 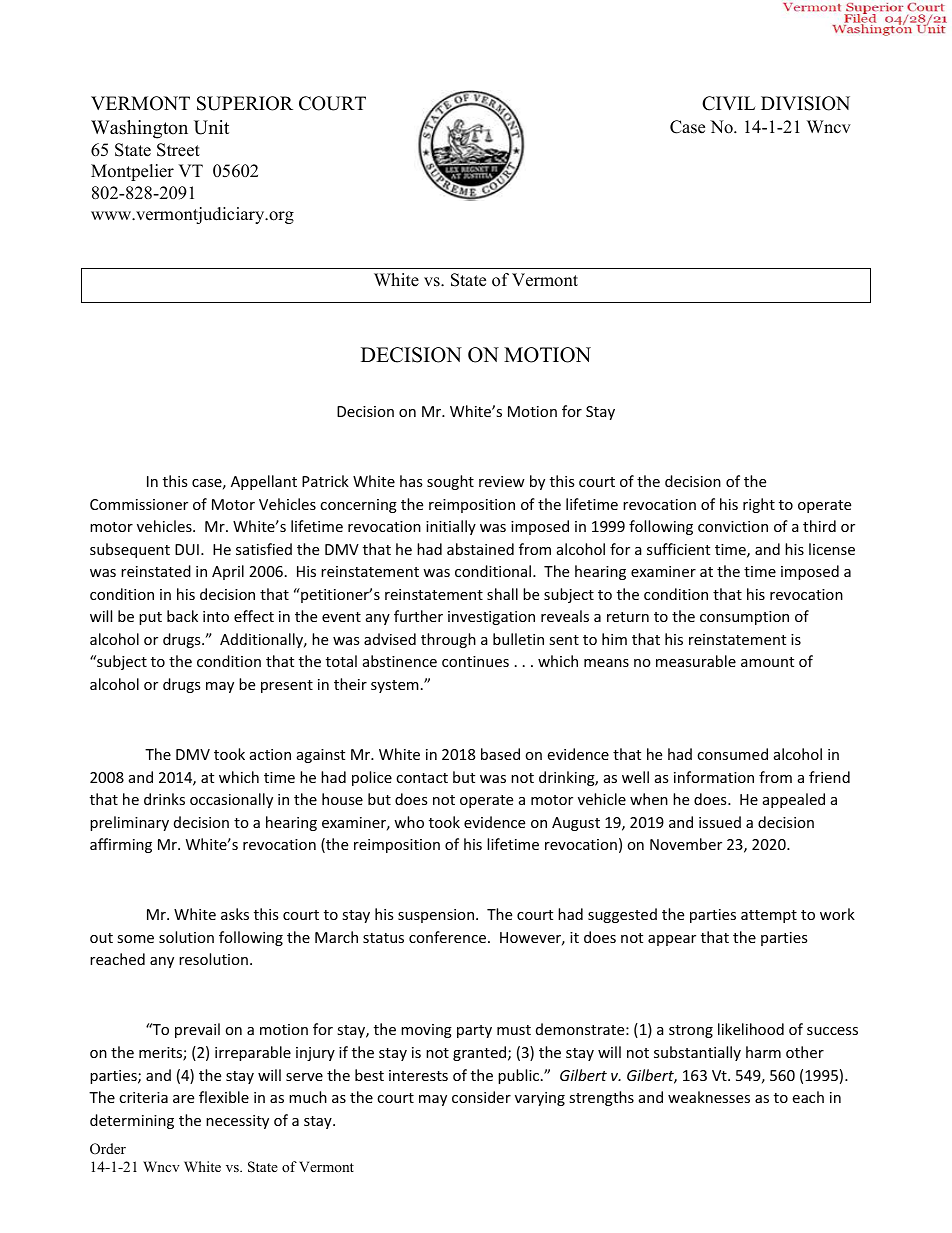 What do you see at coordinates (744, 618) in the image?
I see `consumption` at bounding box center [744, 618].
